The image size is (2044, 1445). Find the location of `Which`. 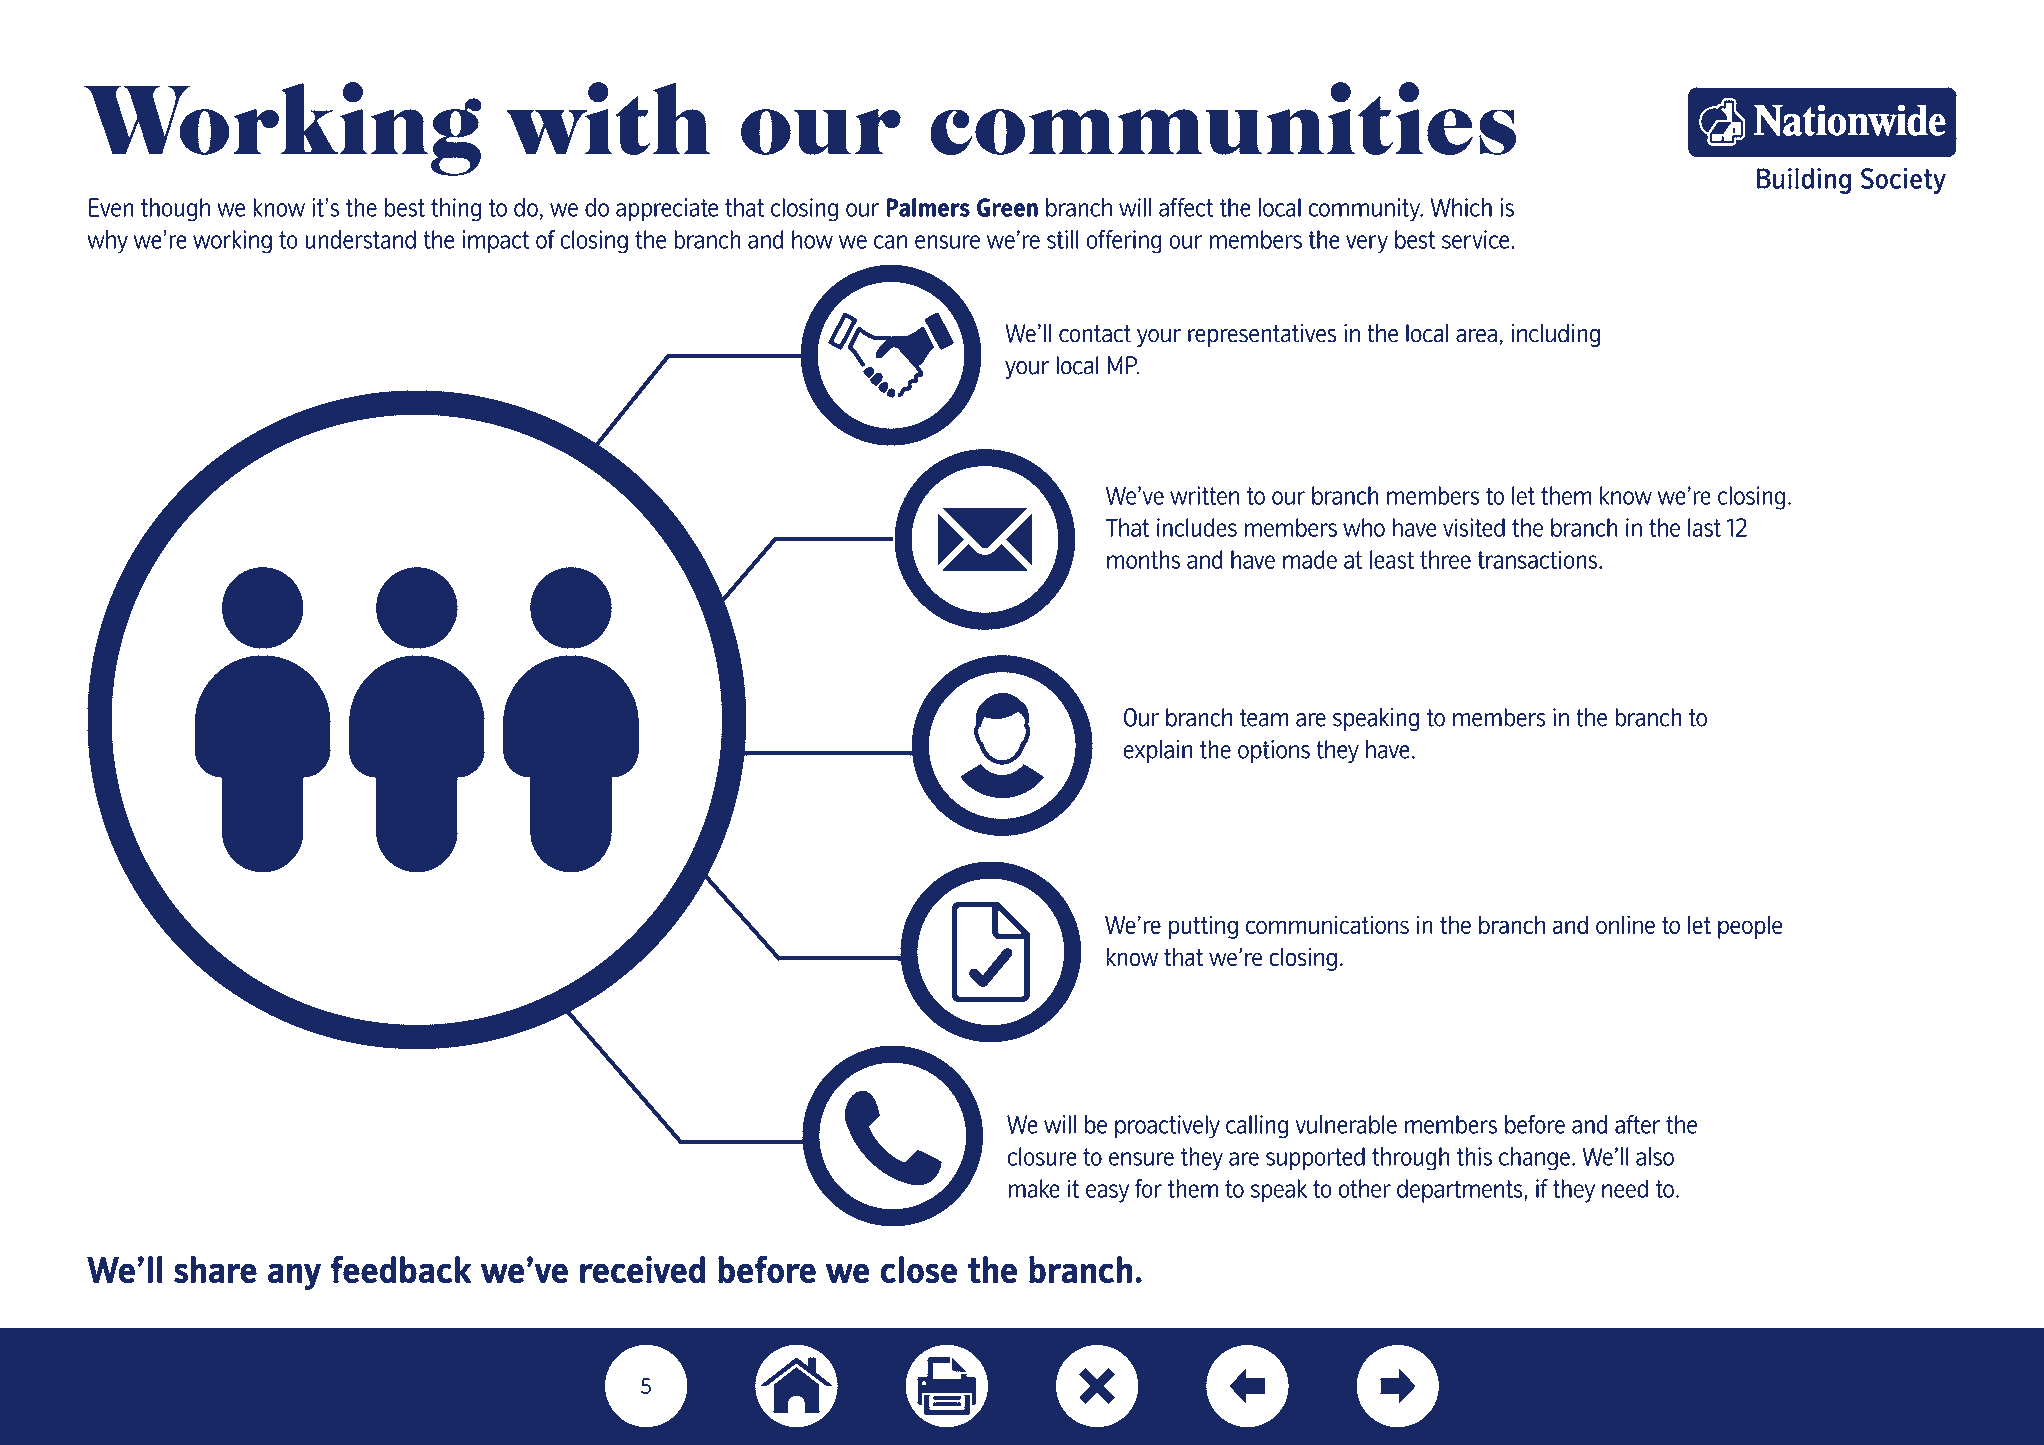

Which is located at coordinates (1461, 207).
